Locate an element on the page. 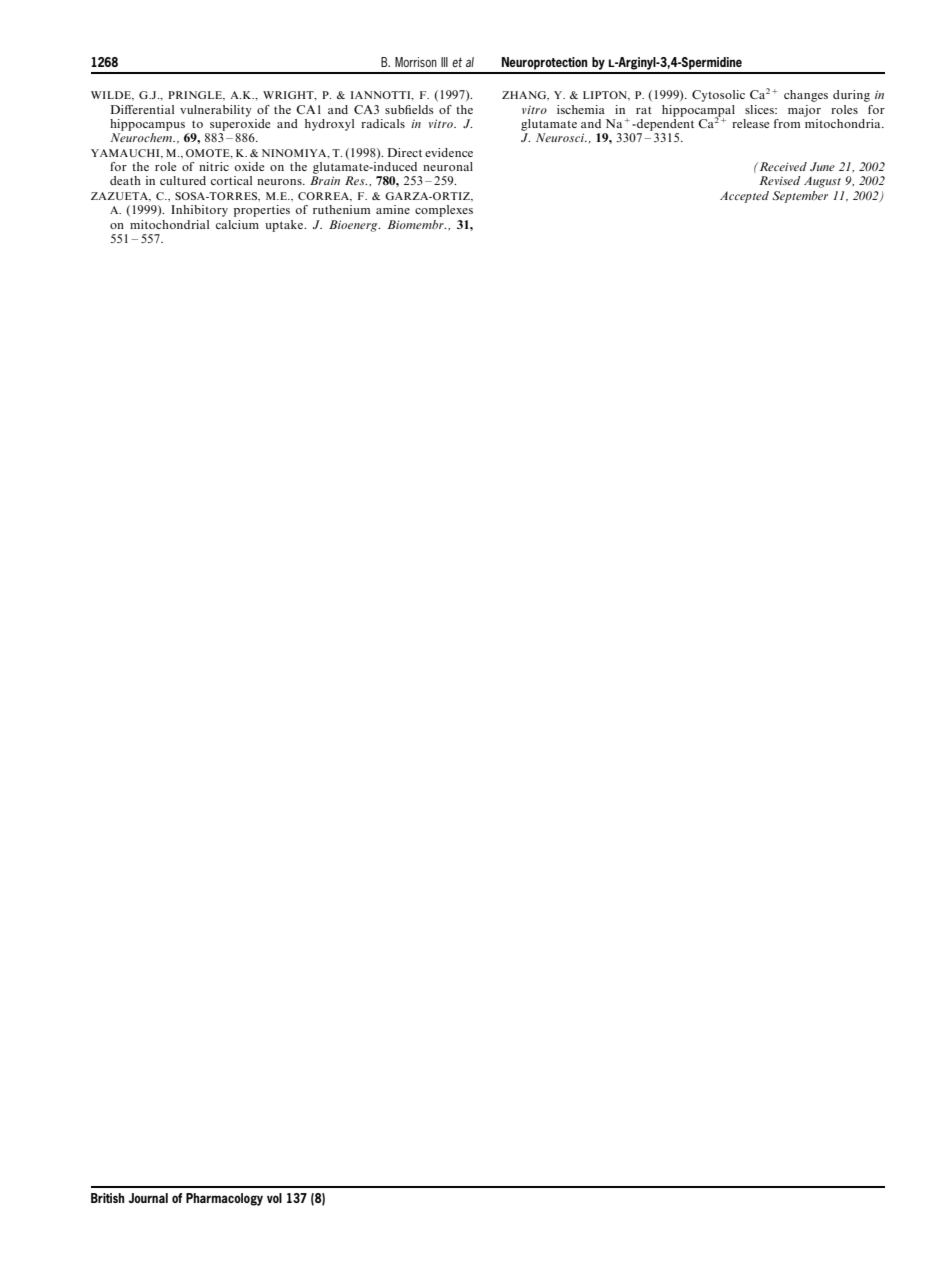  slices is located at coordinates (760, 109).
